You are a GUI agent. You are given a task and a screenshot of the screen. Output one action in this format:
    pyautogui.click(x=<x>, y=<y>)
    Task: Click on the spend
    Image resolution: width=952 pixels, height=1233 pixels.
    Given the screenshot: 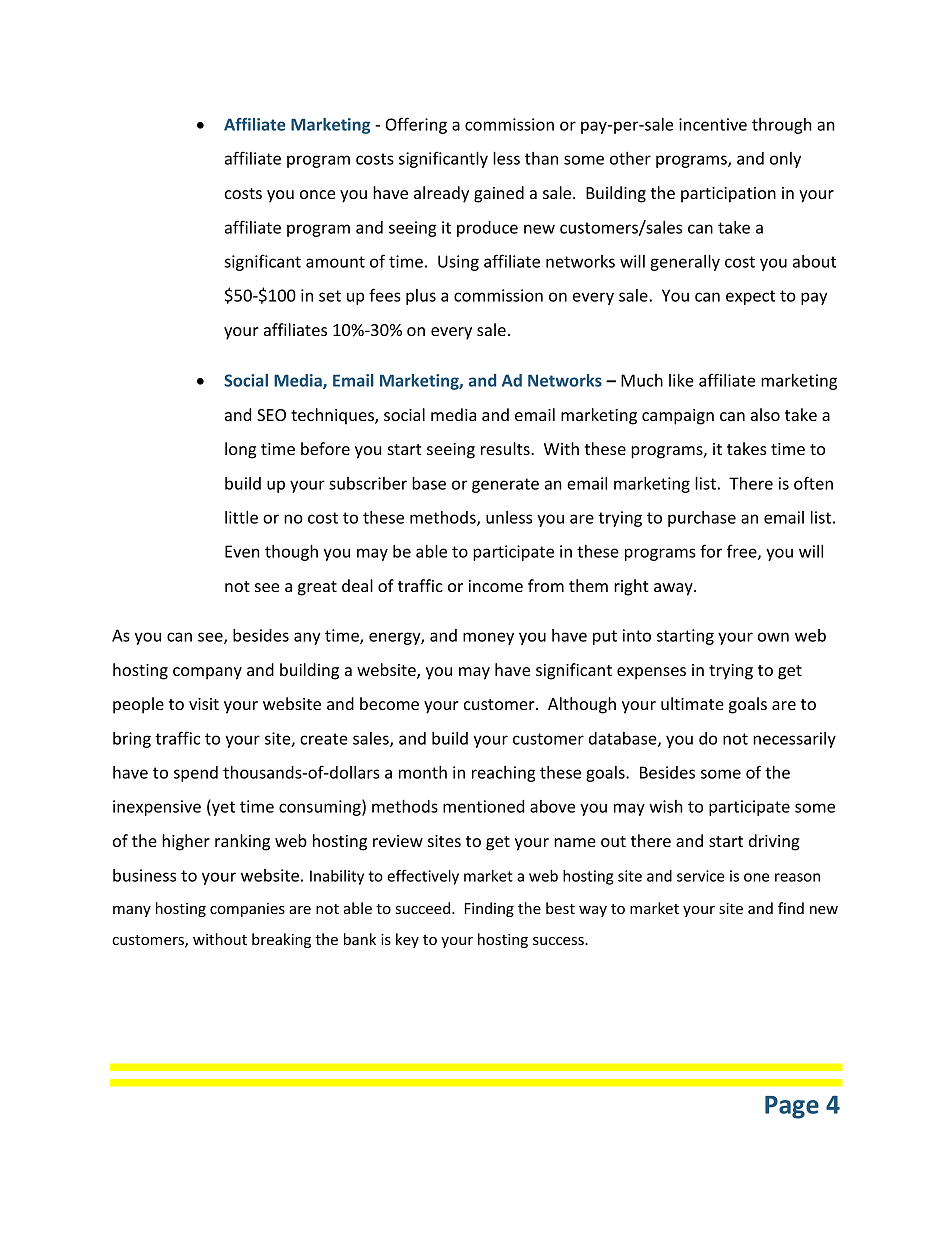 What is the action you would take?
    pyautogui.click(x=196, y=774)
